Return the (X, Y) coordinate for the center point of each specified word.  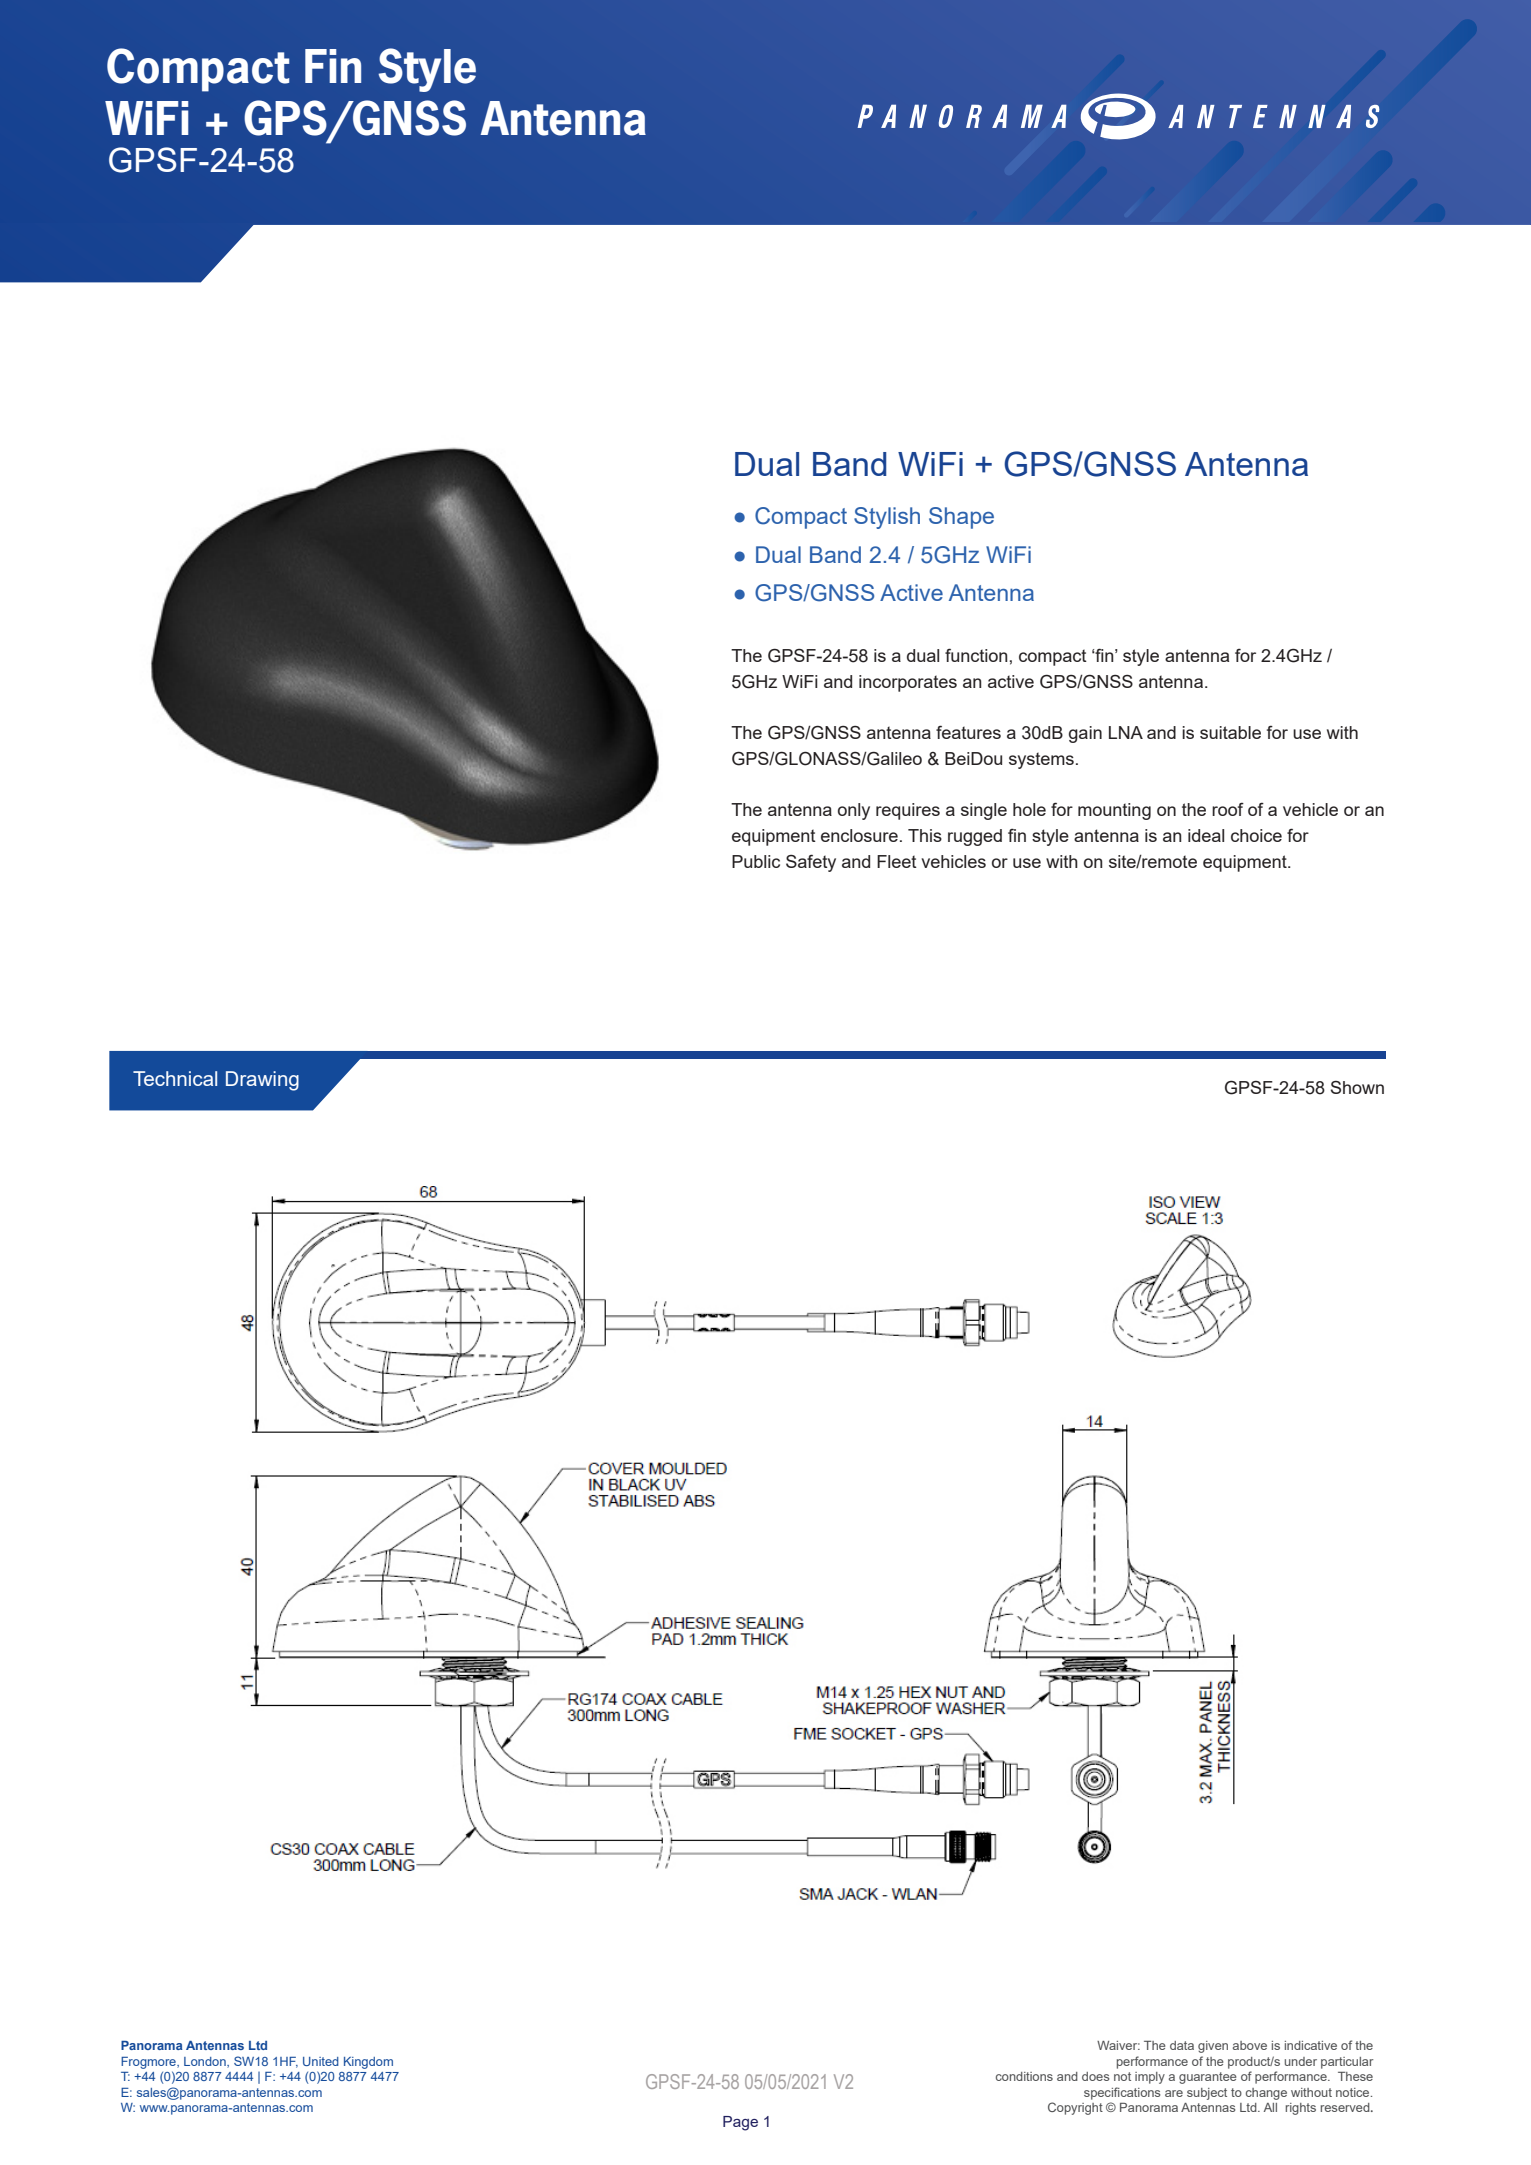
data (1182, 2045)
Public (756, 861)
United (321, 2061)
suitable (1230, 732)
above (1250, 2045)
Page (740, 2123)
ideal (1206, 835)
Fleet (897, 861)
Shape (961, 518)
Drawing (262, 1081)
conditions (1024, 2076)
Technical (175, 1078)
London (206, 2062)
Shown (1357, 1087)
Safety (811, 863)
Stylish (887, 518)
